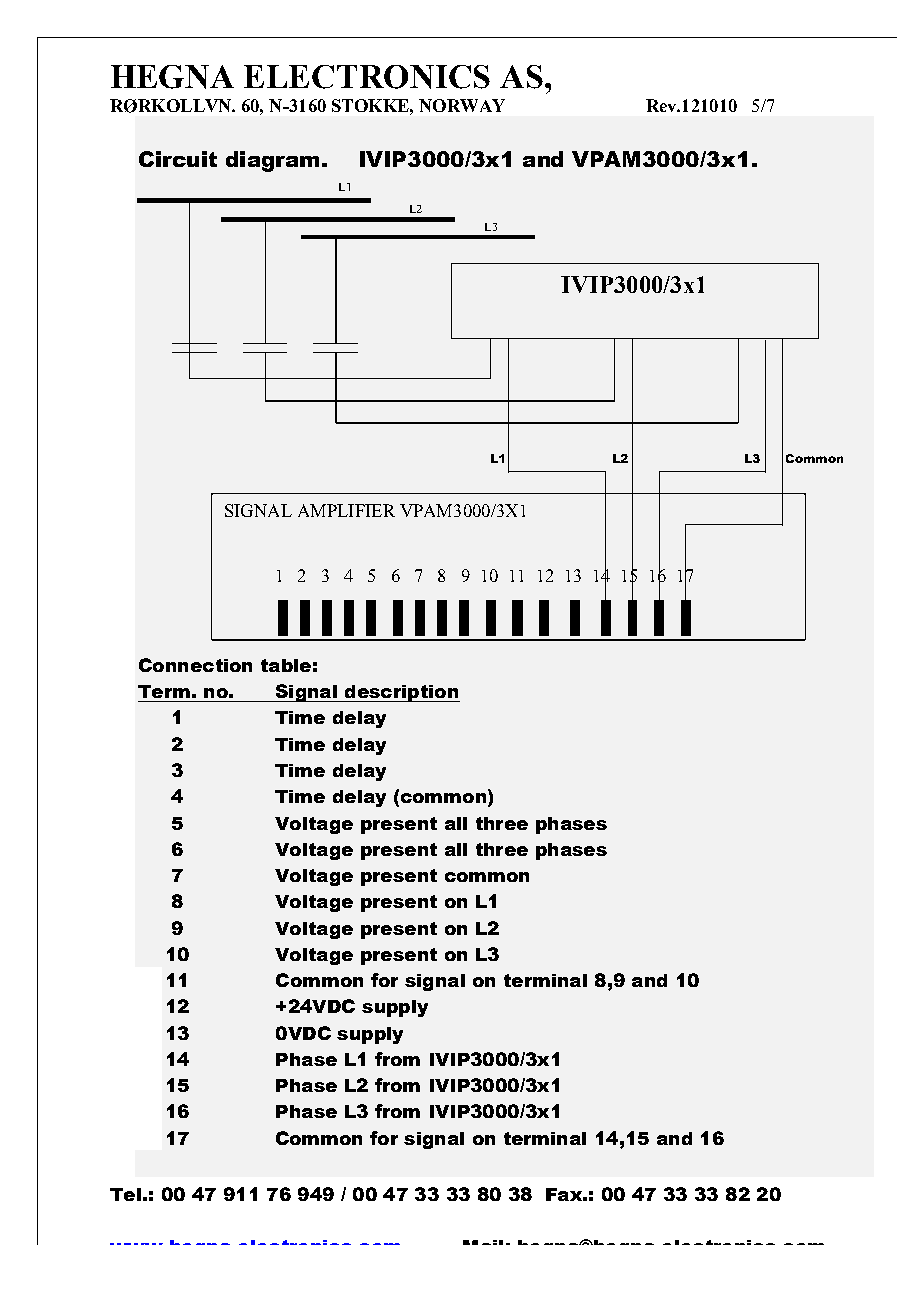 The image size is (924, 1308). I want to click on Tel, so click(125, 1194).
